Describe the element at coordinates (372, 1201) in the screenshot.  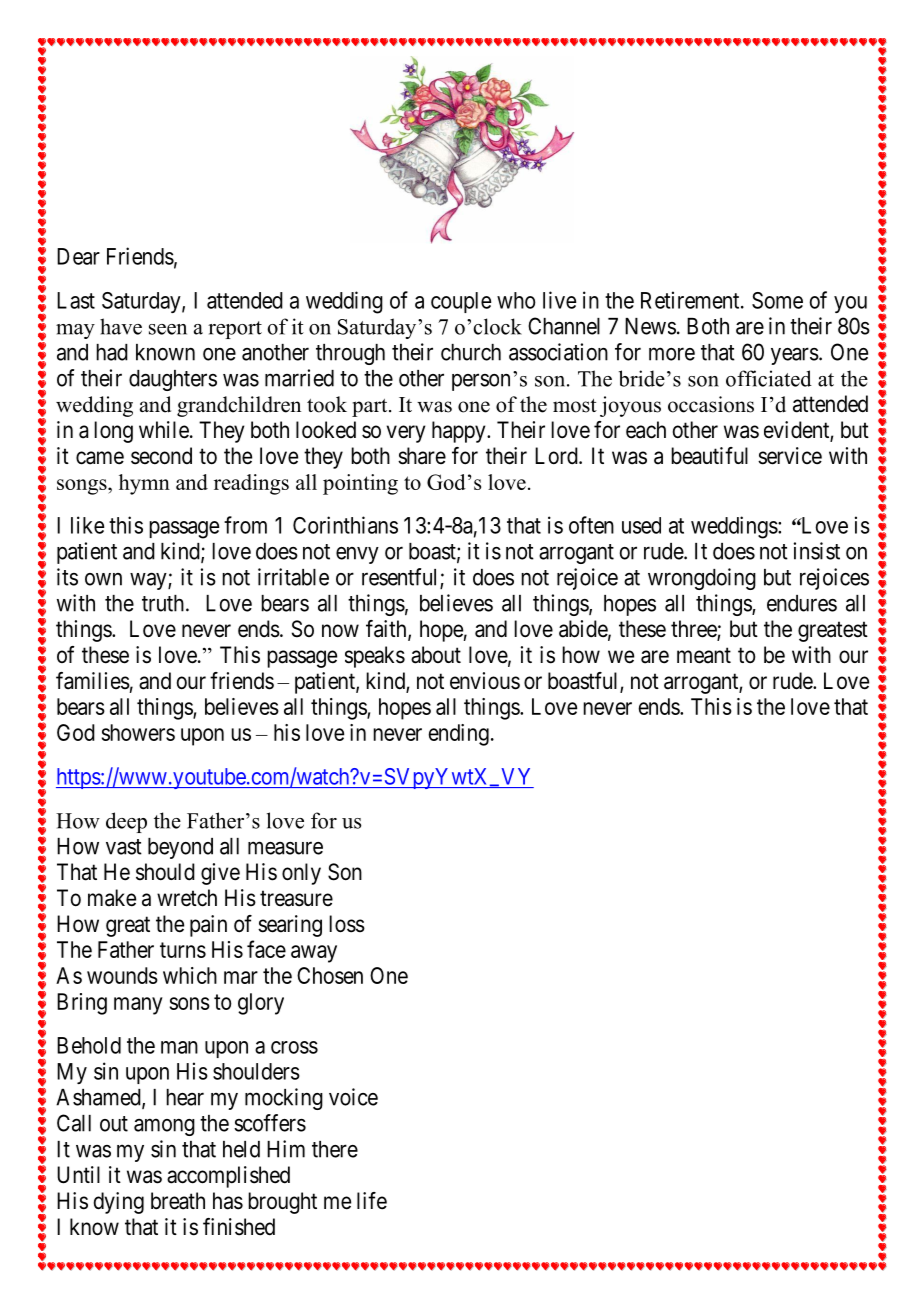
I see `life` at that location.
